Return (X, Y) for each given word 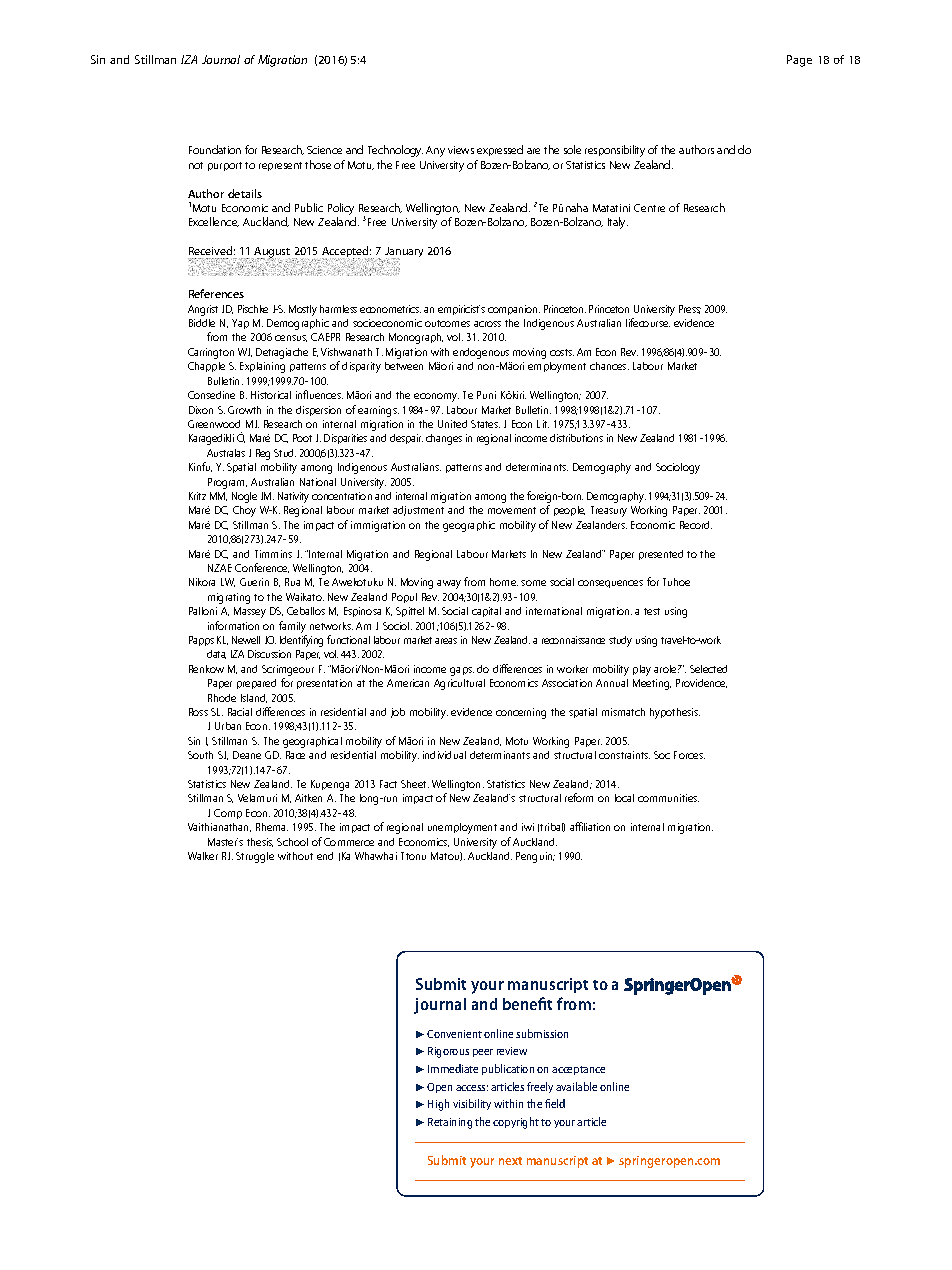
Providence (701, 683)
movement (512, 510)
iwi (528, 827)
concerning (521, 713)
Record (696, 525)
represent (280, 166)
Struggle (255, 857)
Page (799, 61)
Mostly (303, 310)
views (461, 150)
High (438, 1105)
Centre (649, 208)
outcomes (447, 323)
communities (668, 798)
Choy (244, 511)
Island (254, 698)
